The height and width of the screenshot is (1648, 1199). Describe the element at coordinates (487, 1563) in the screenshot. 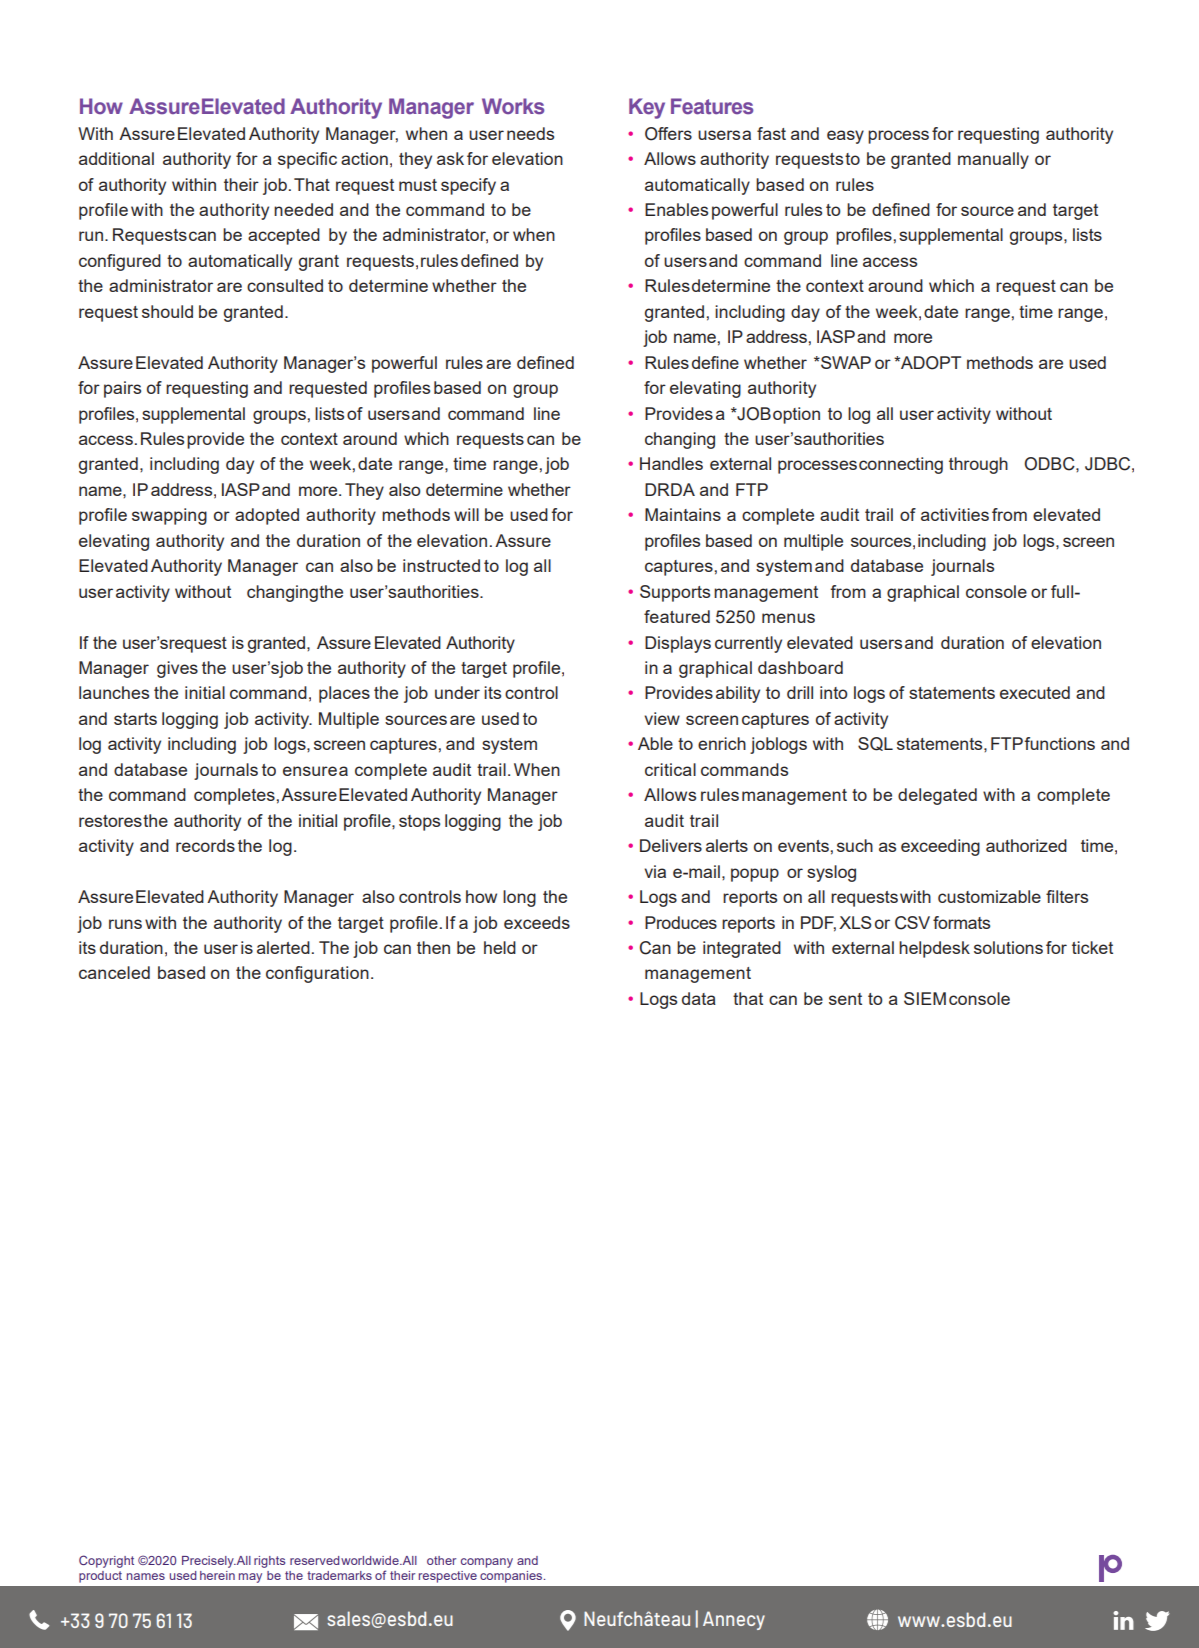

I see `company` at that location.
